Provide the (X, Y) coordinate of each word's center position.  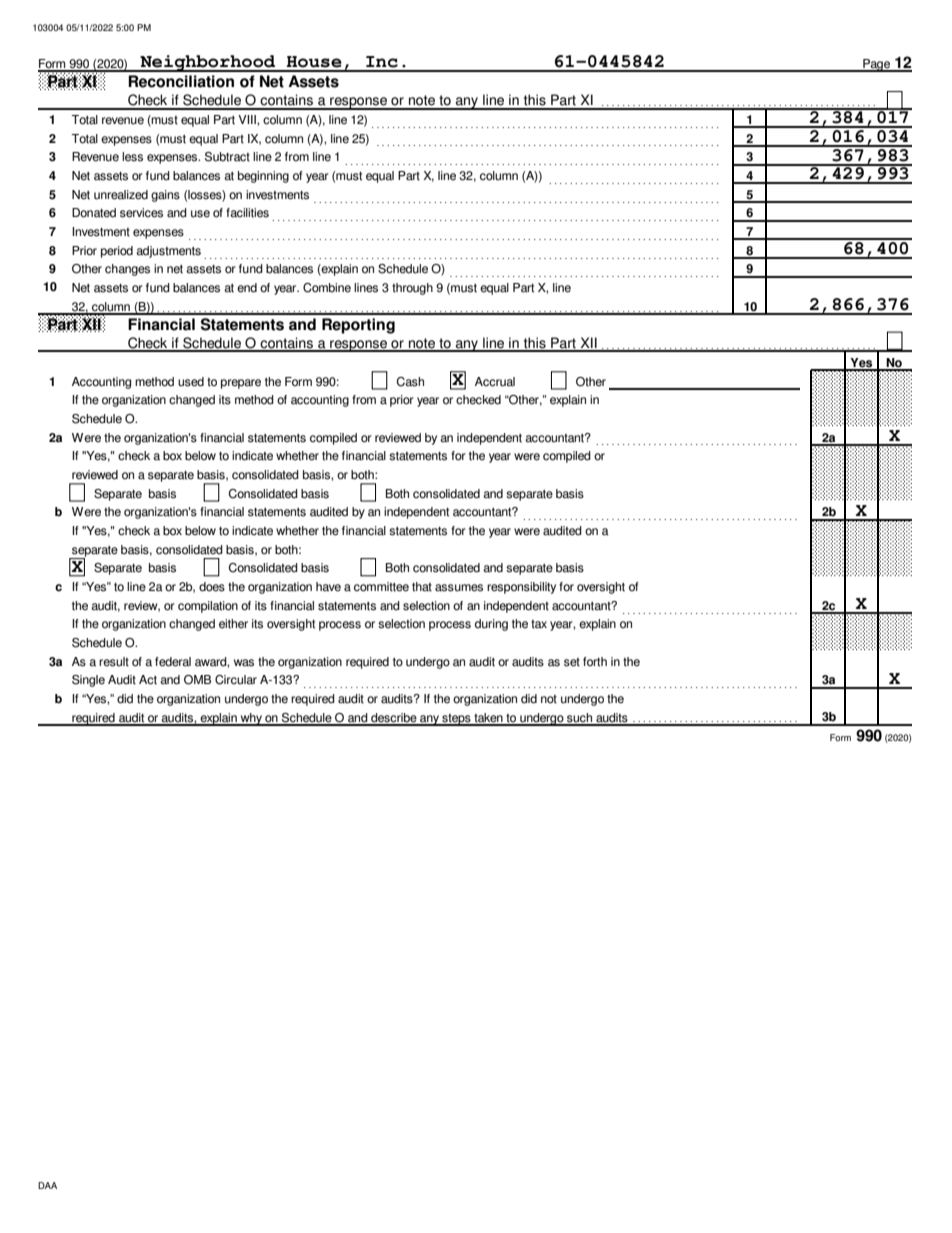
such (580, 719)
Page (876, 65)
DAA (47, 1185)
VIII (248, 119)
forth (595, 662)
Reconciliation (181, 81)
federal (173, 662)
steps (456, 720)
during (491, 625)
